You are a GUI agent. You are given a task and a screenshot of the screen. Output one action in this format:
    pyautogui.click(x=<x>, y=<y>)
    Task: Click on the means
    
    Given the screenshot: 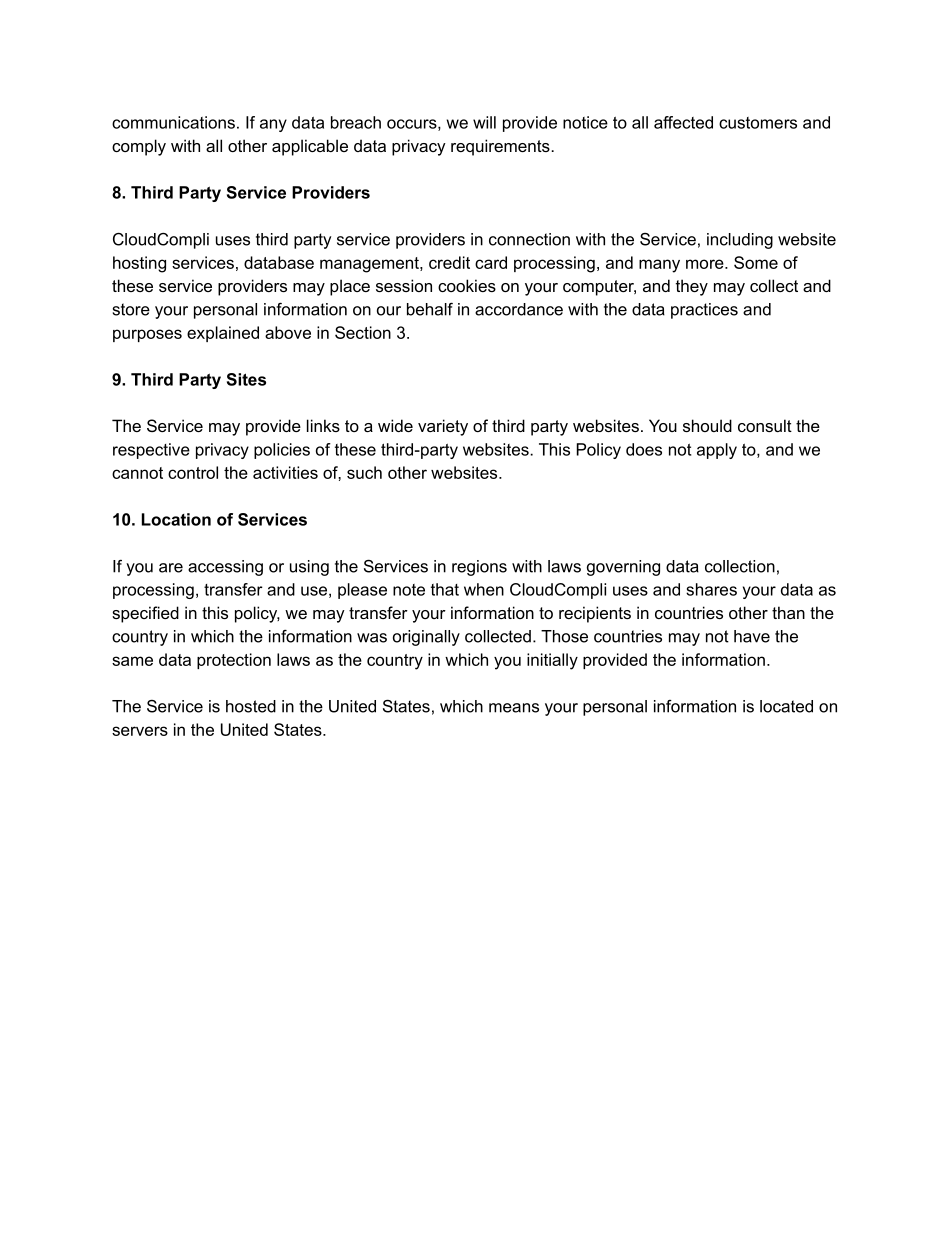 What is the action you would take?
    pyautogui.click(x=514, y=708)
